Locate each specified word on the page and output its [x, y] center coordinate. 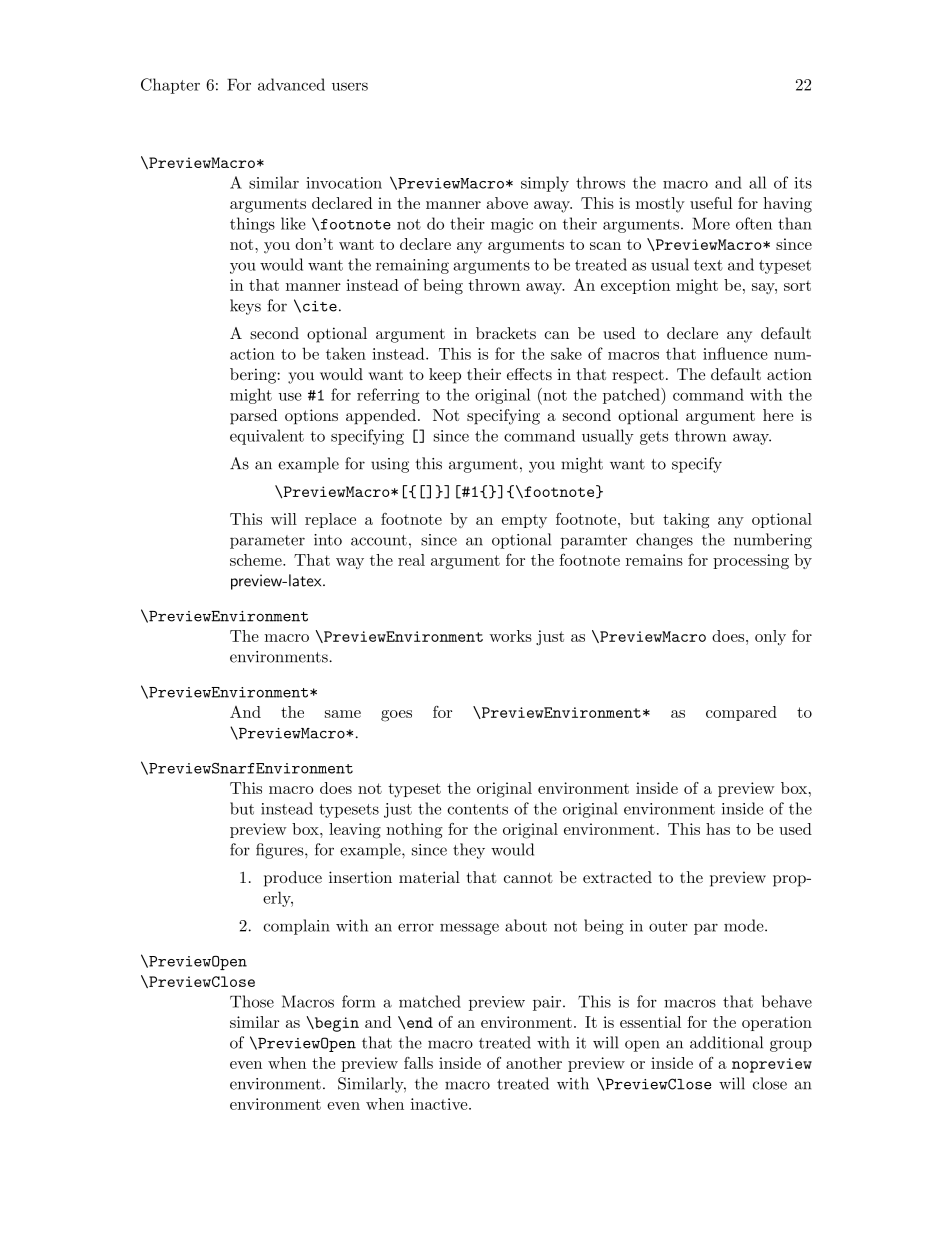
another [534, 1063]
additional [726, 1042]
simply [545, 184]
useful [711, 203]
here [778, 415]
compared [741, 713]
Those [252, 1001]
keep [445, 376]
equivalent [267, 437]
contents [477, 809]
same [343, 714]
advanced [291, 84]
